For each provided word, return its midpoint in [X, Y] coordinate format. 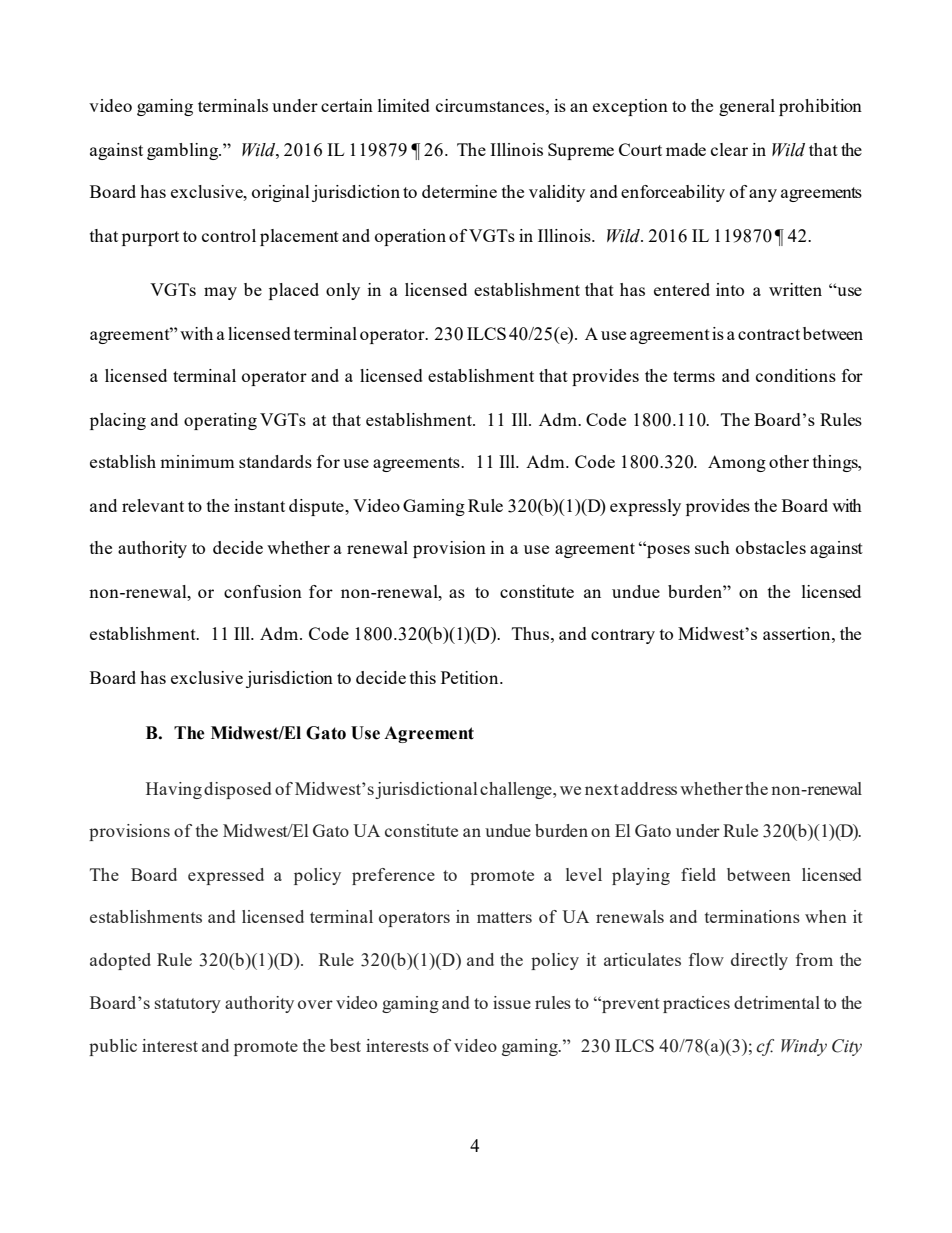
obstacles [771, 547]
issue [512, 1002]
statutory [188, 1005]
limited [404, 105]
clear [729, 149]
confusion [263, 591]
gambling [184, 151]
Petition [471, 677]
